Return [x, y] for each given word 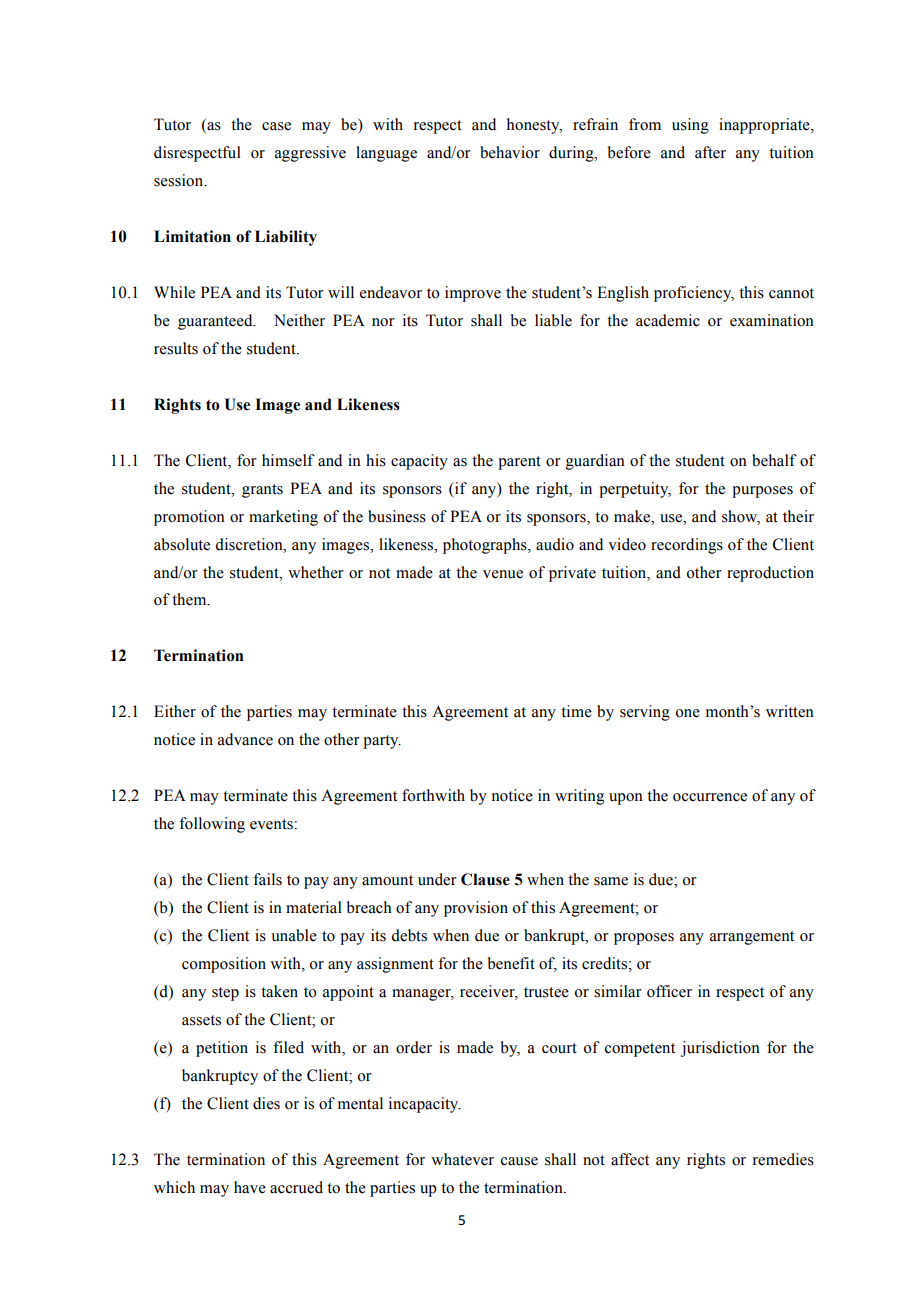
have [250, 1187]
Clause [485, 879]
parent [519, 463]
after [710, 152]
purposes [762, 492]
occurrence [710, 797]
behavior [510, 152]
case [276, 126]
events [272, 824]
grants [262, 491]
